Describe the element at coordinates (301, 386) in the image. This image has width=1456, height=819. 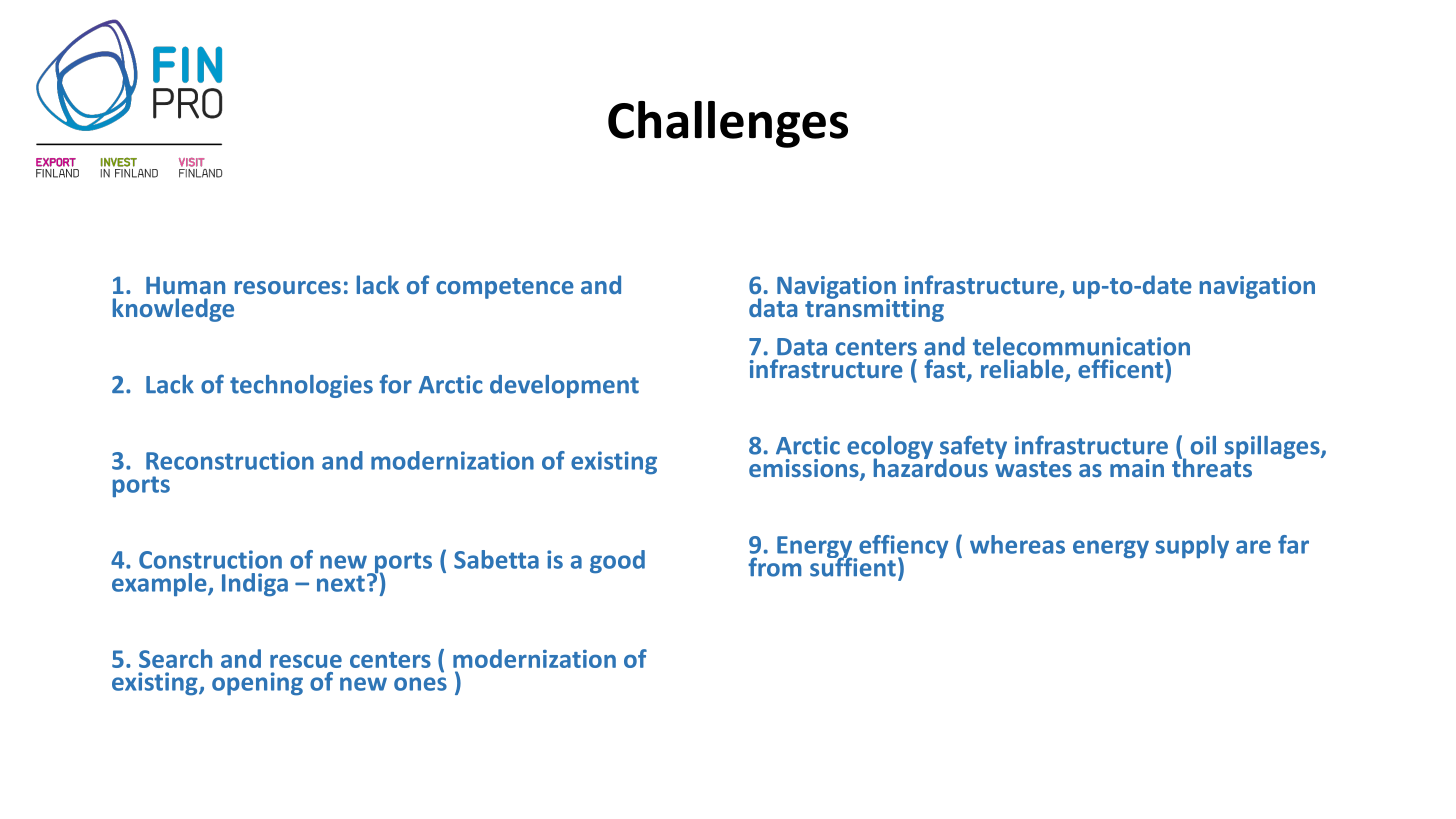
I see `technologies` at that location.
